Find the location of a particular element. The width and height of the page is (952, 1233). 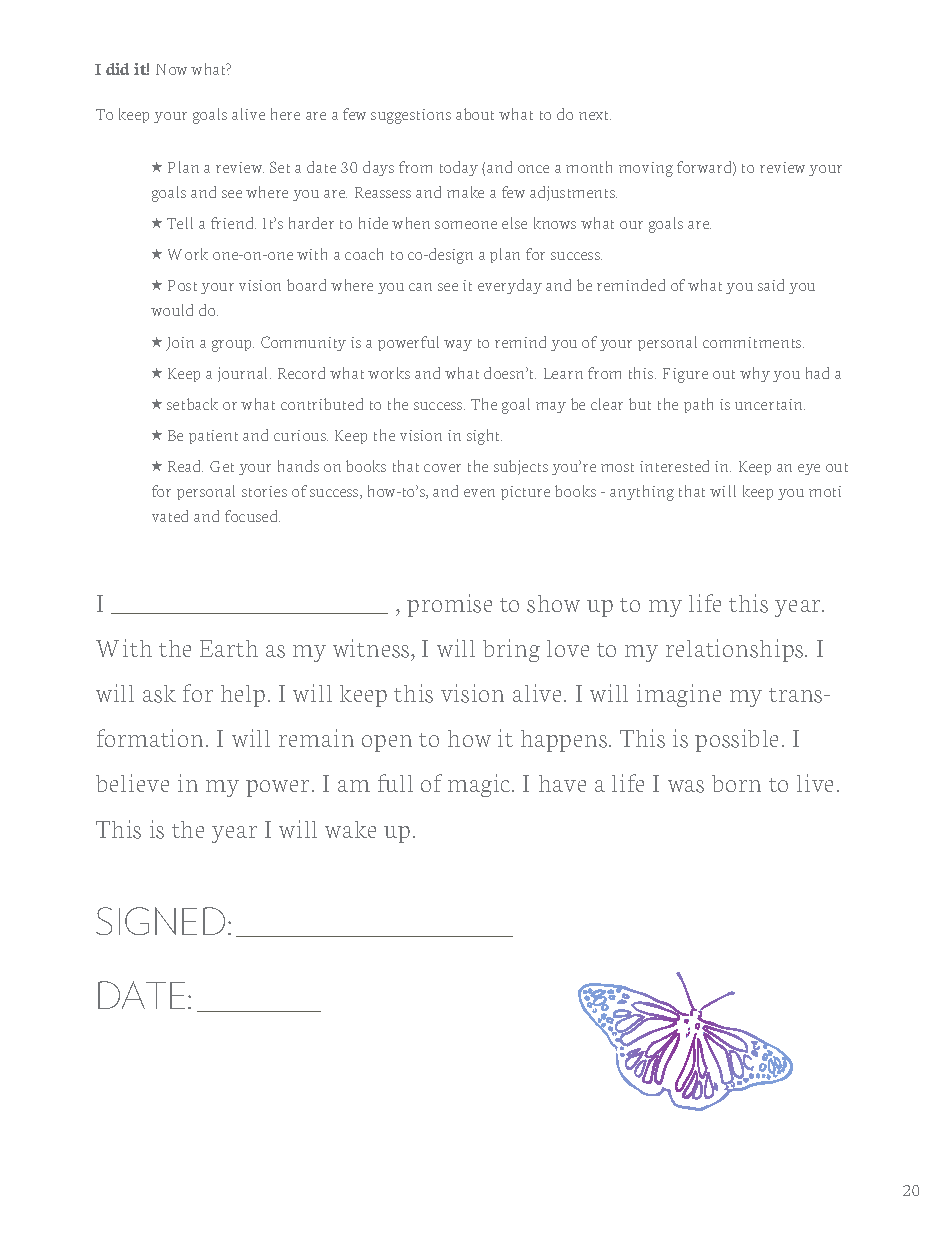

SIGNED is located at coordinates (160, 921).
